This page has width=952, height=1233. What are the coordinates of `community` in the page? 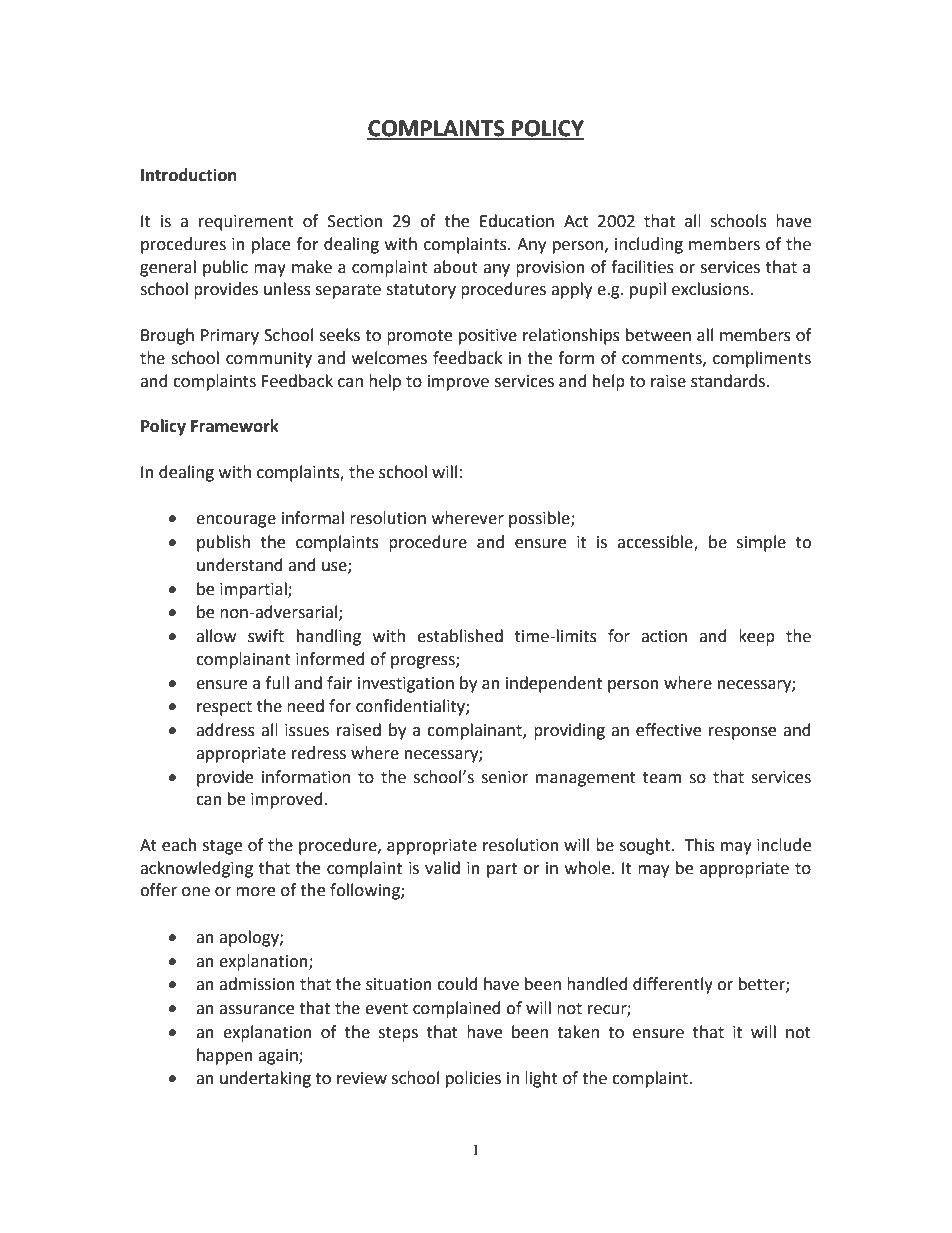 It's located at (269, 360).
